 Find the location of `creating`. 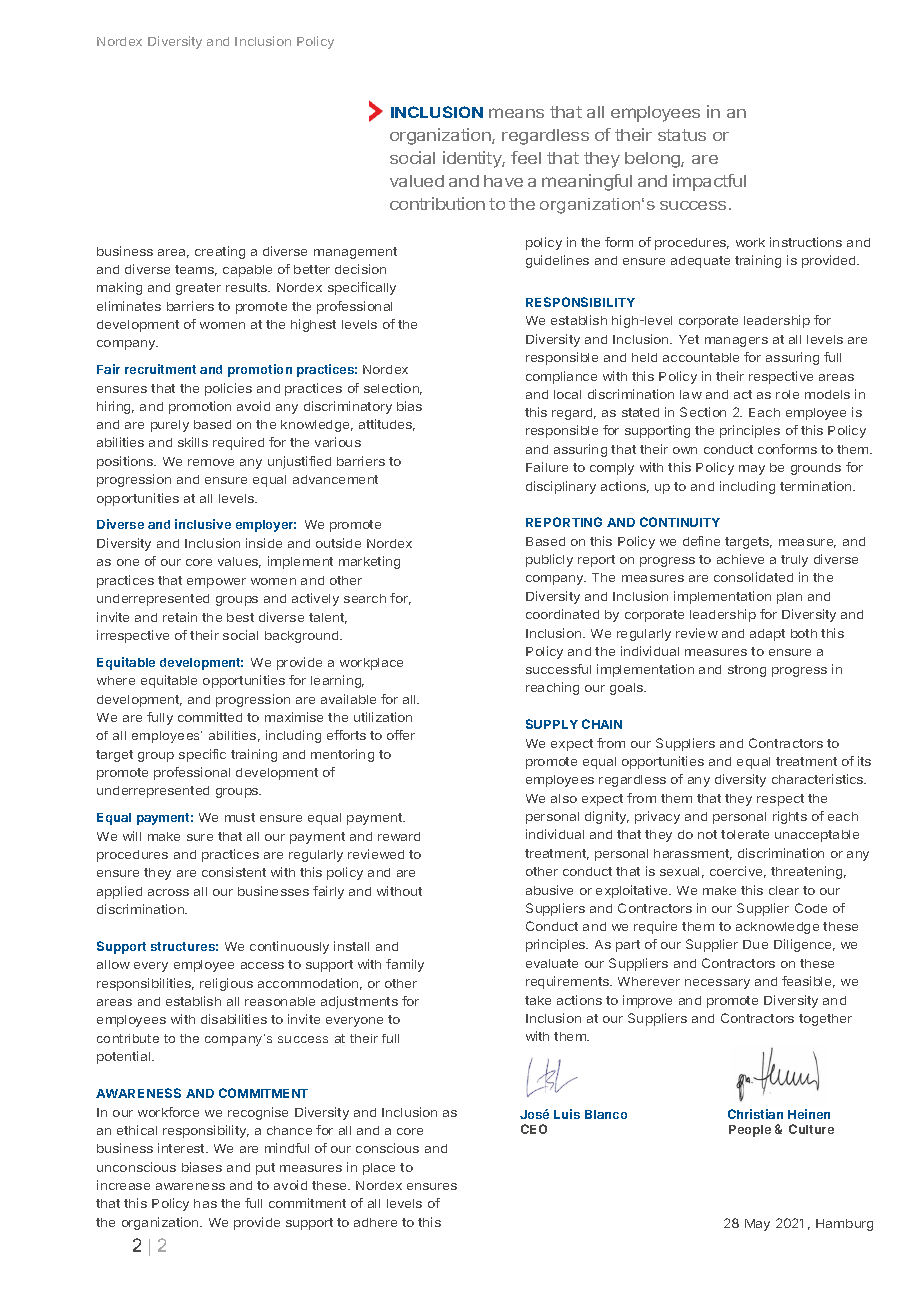

creating is located at coordinates (220, 252).
